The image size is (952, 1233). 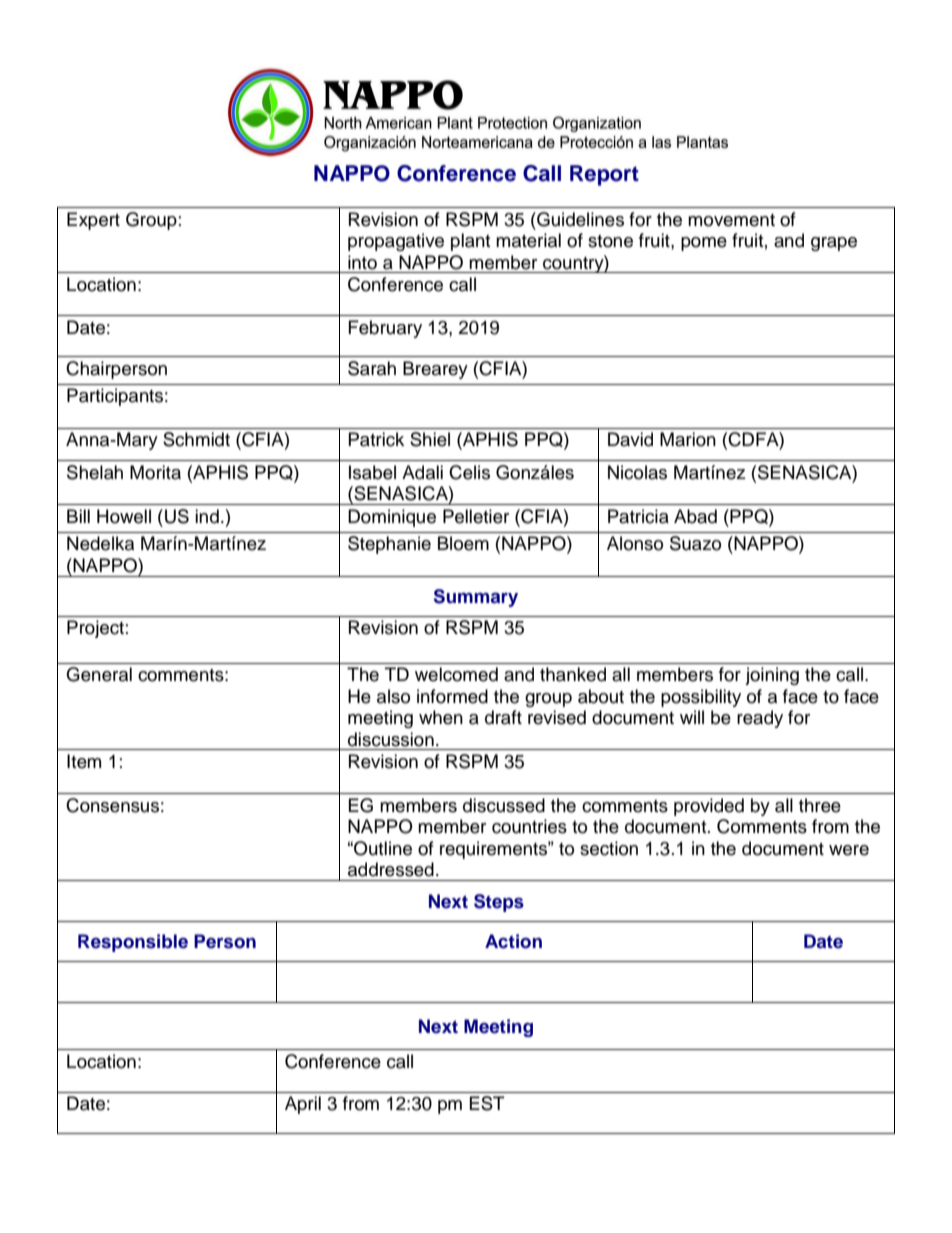 What do you see at coordinates (376, 439) in the screenshot?
I see `Patrick` at bounding box center [376, 439].
